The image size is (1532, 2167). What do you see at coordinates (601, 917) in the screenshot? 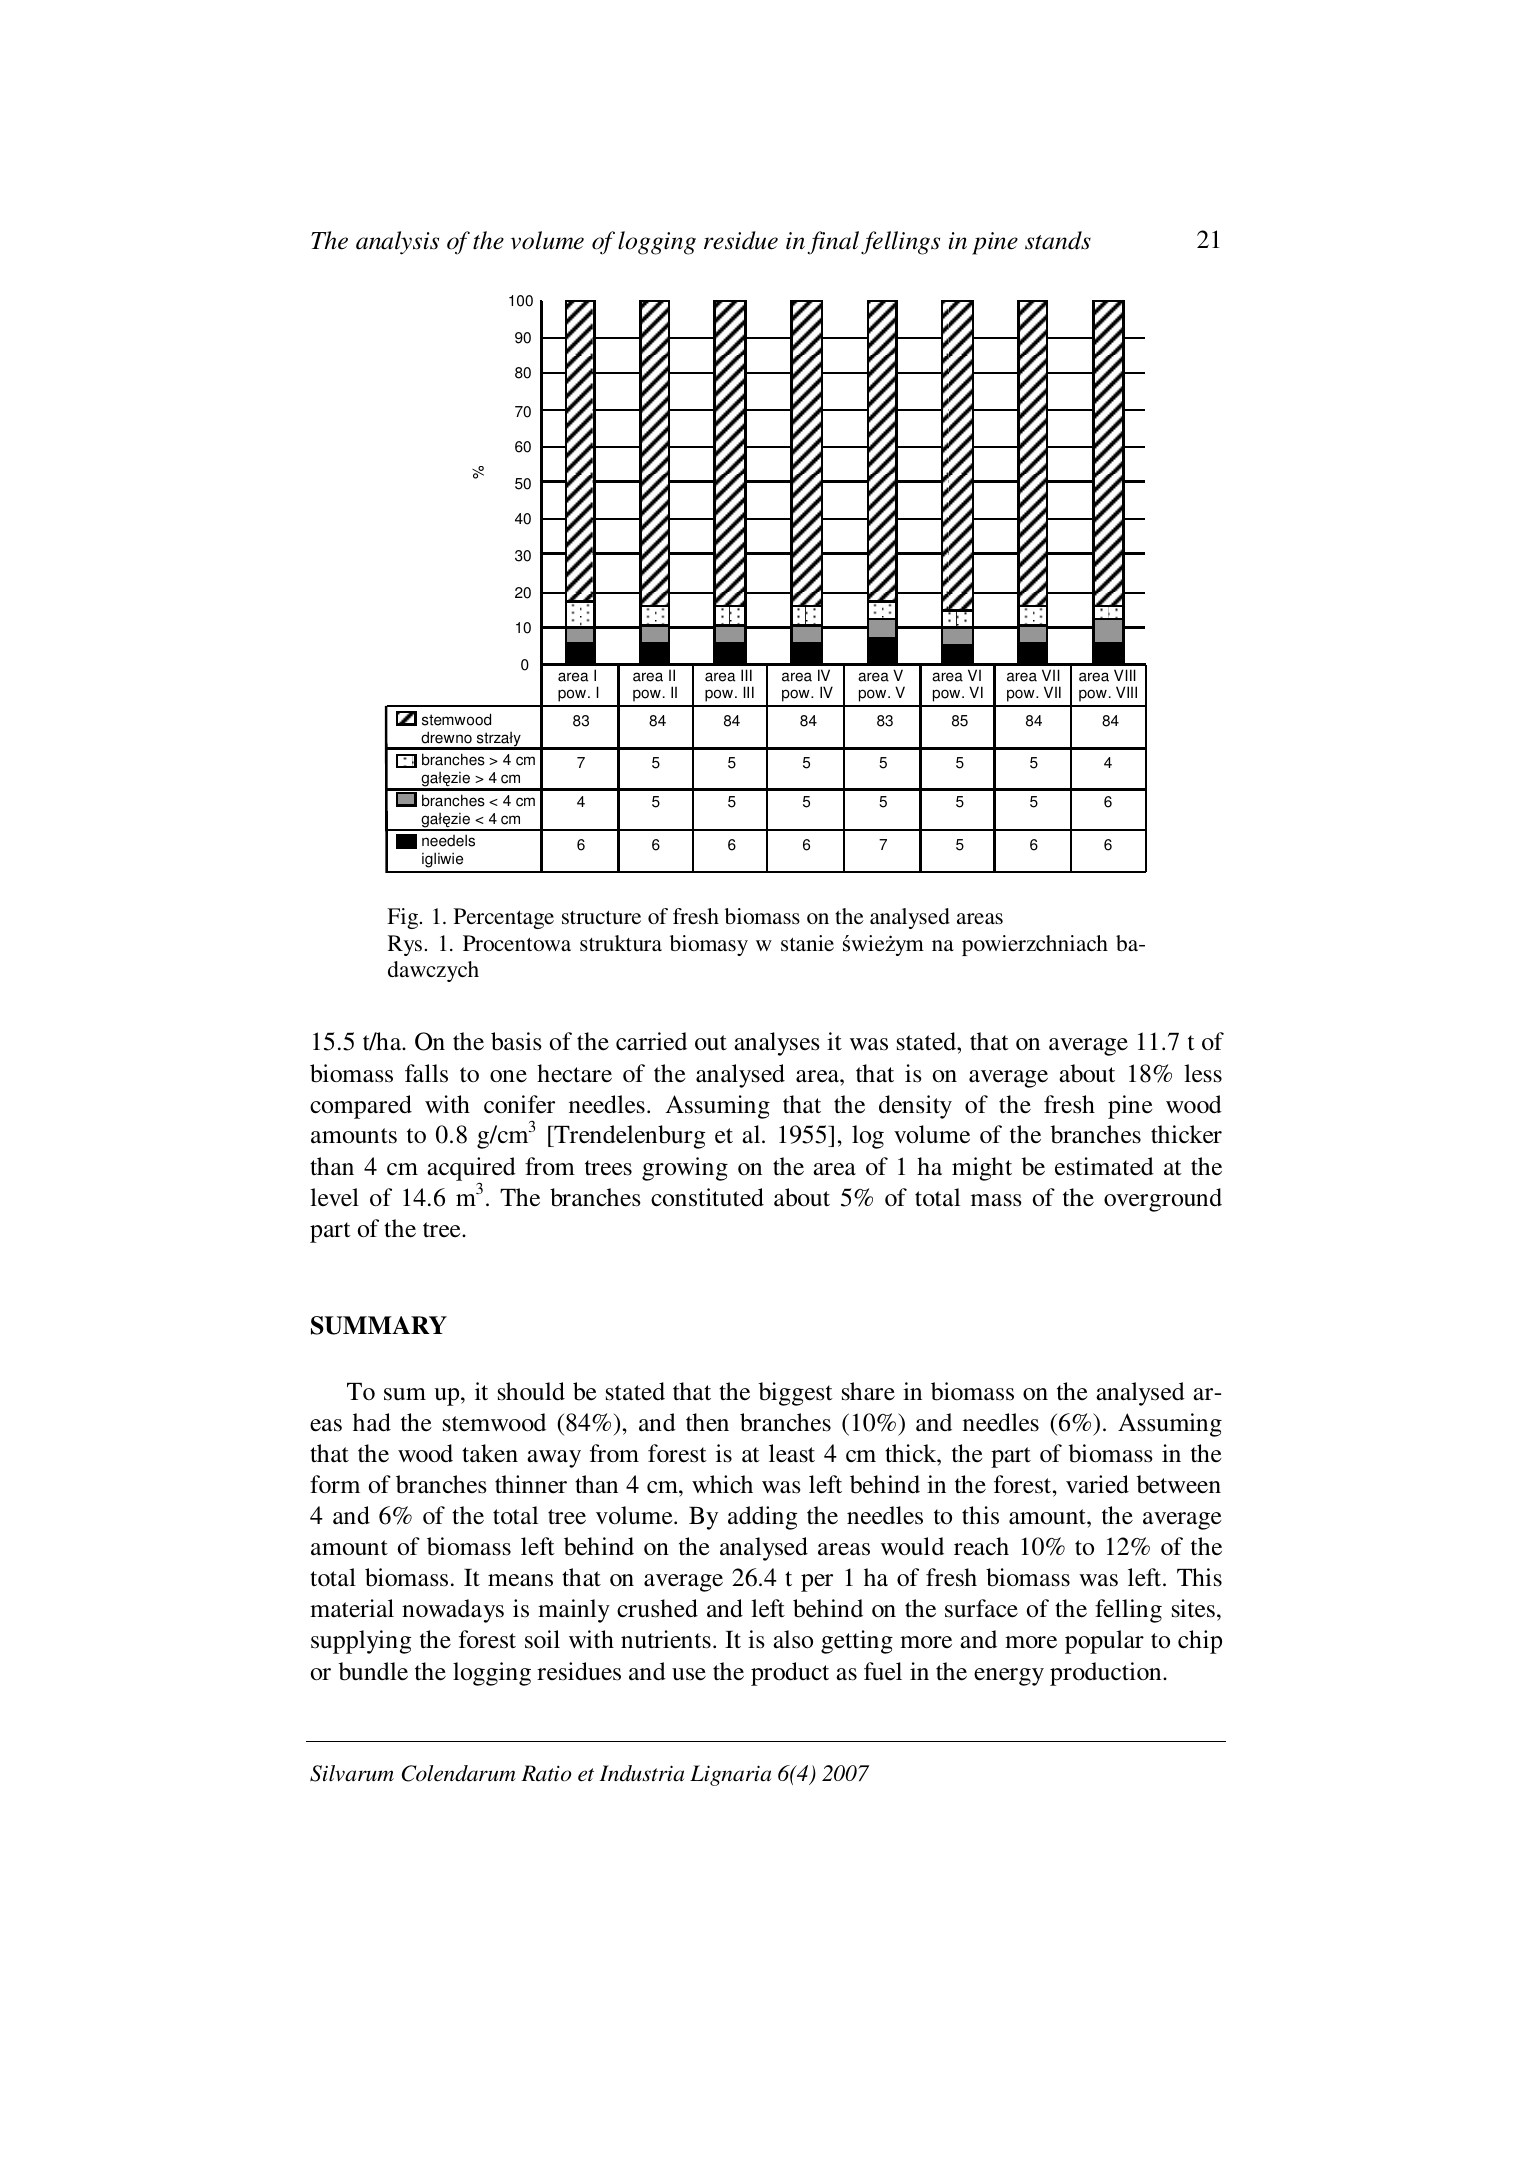
I see `structure` at bounding box center [601, 917].
